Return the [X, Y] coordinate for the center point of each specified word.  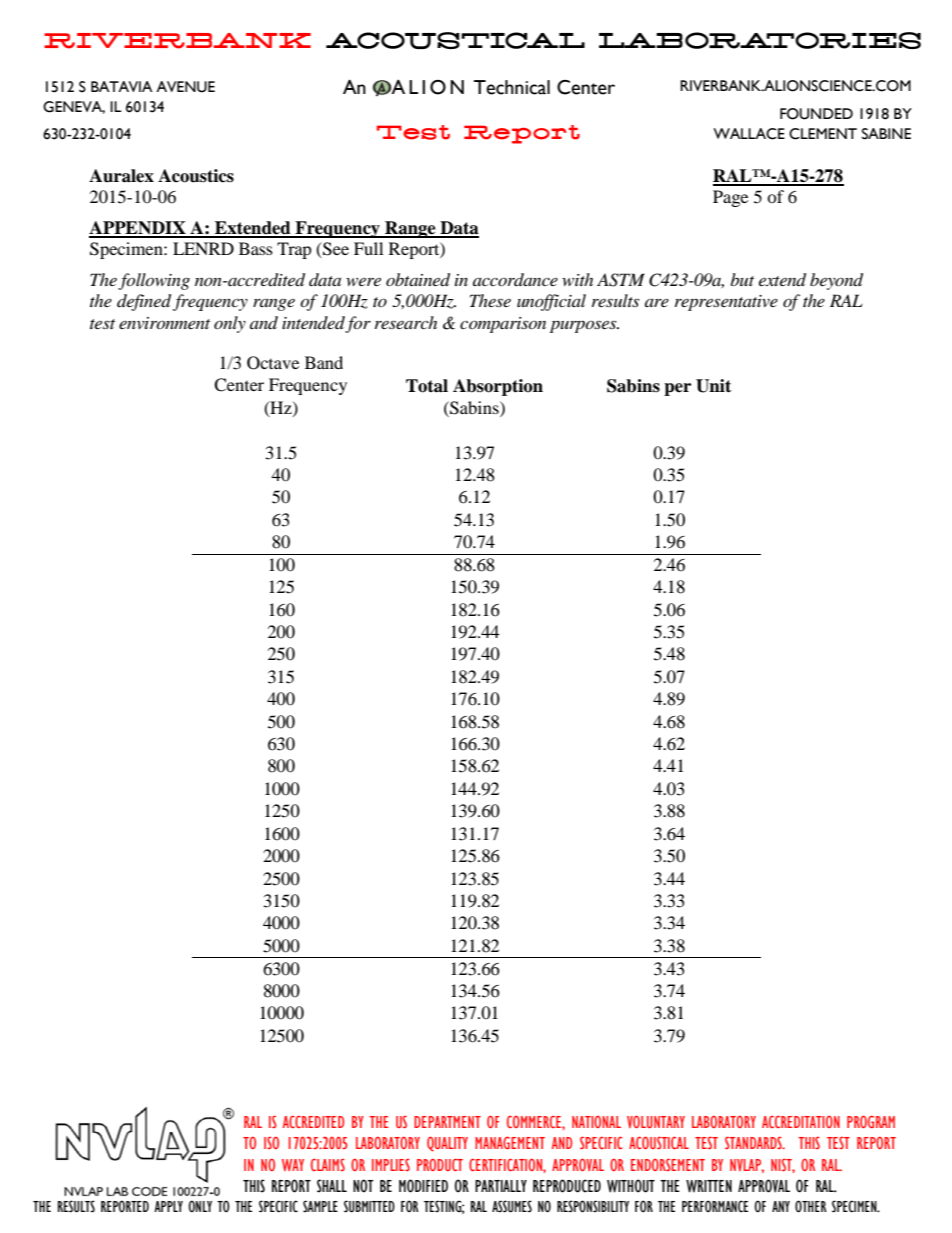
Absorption [498, 387]
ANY [781, 1206]
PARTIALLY [501, 1186]
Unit [713, 386]
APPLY [168, 1206]
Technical [512, 87]
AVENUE [185, 87]
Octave [273, 363]
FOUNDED [816, 114]
